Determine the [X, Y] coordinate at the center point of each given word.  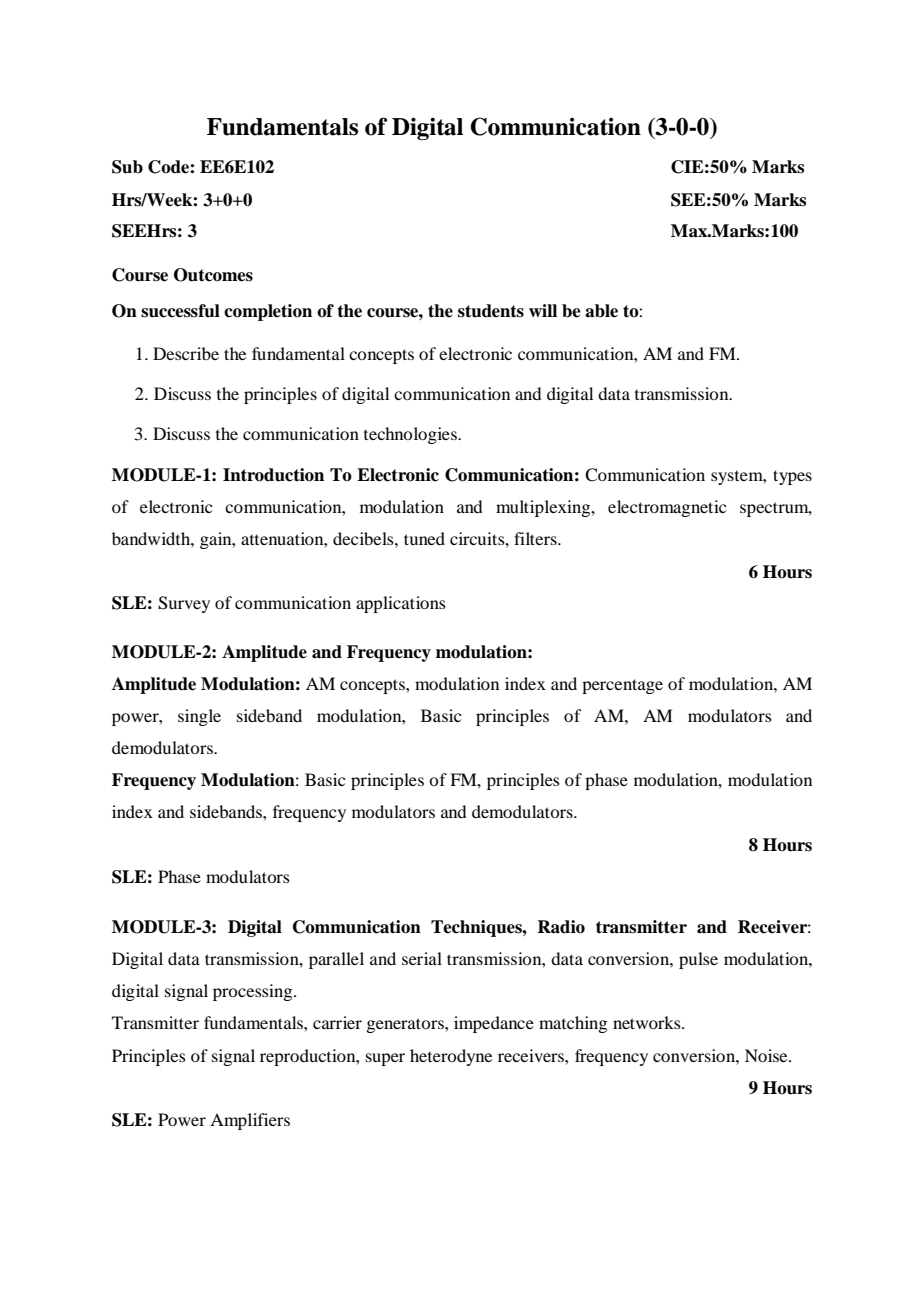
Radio [561, 927]
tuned [424, 538]
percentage [622, 686]
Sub [127, 167]
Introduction [273, 475]
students [491, 311]
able [601, 311]
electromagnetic [667, 508]
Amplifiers [250, 1121]
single [199, 717]
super [385, 1059]
